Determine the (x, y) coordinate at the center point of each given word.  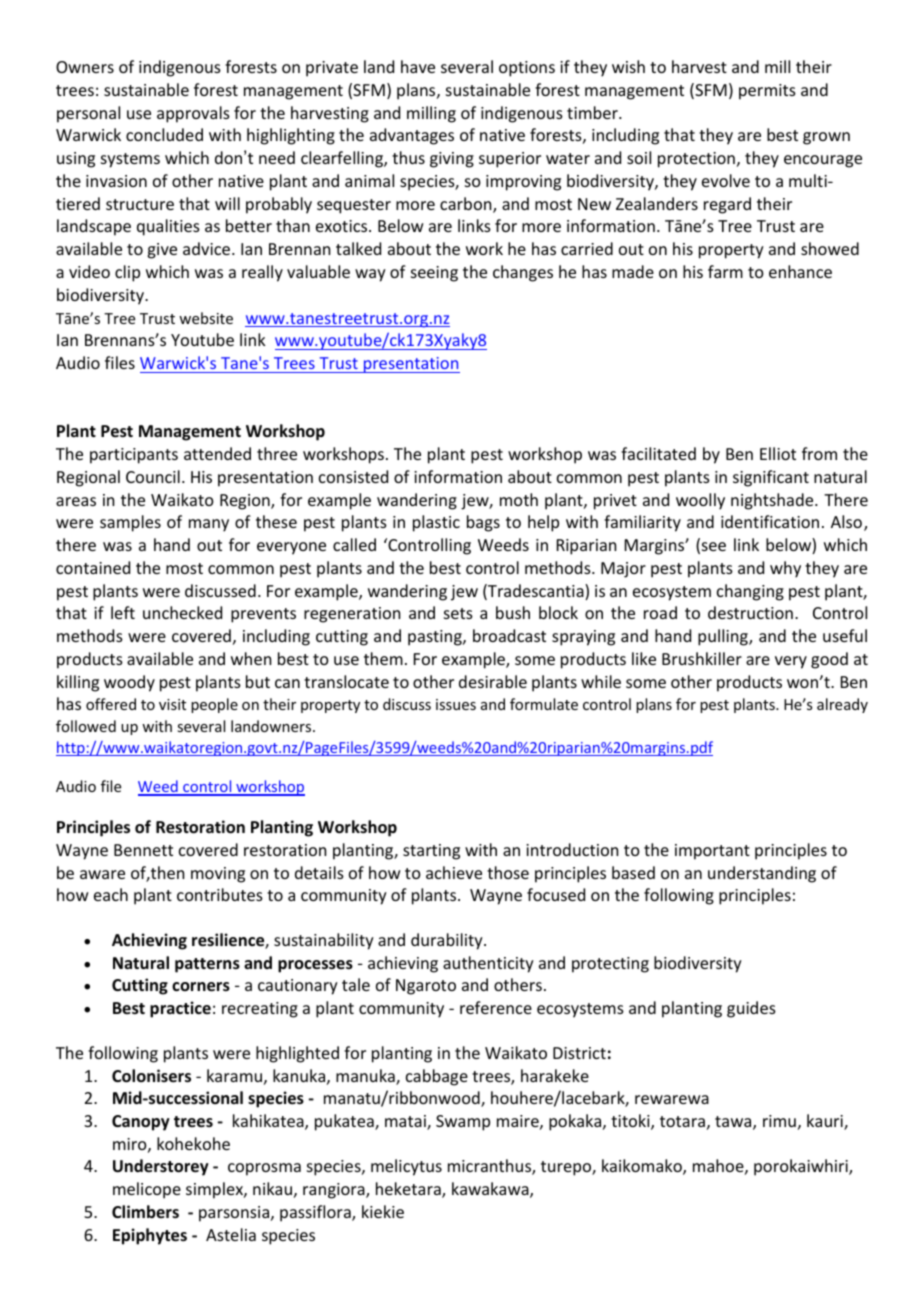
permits (767, 92)
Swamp (463, 1123)
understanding (762, 874)
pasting (436, 638)
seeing (434, 274)
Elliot (778, 453)
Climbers (145, 1211)
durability (448, 941)
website (206, 318)
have (418, 66)
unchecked (182, 612)
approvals (193, 114)
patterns (207, 965)
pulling (724, 637)
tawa (734, 1123)
